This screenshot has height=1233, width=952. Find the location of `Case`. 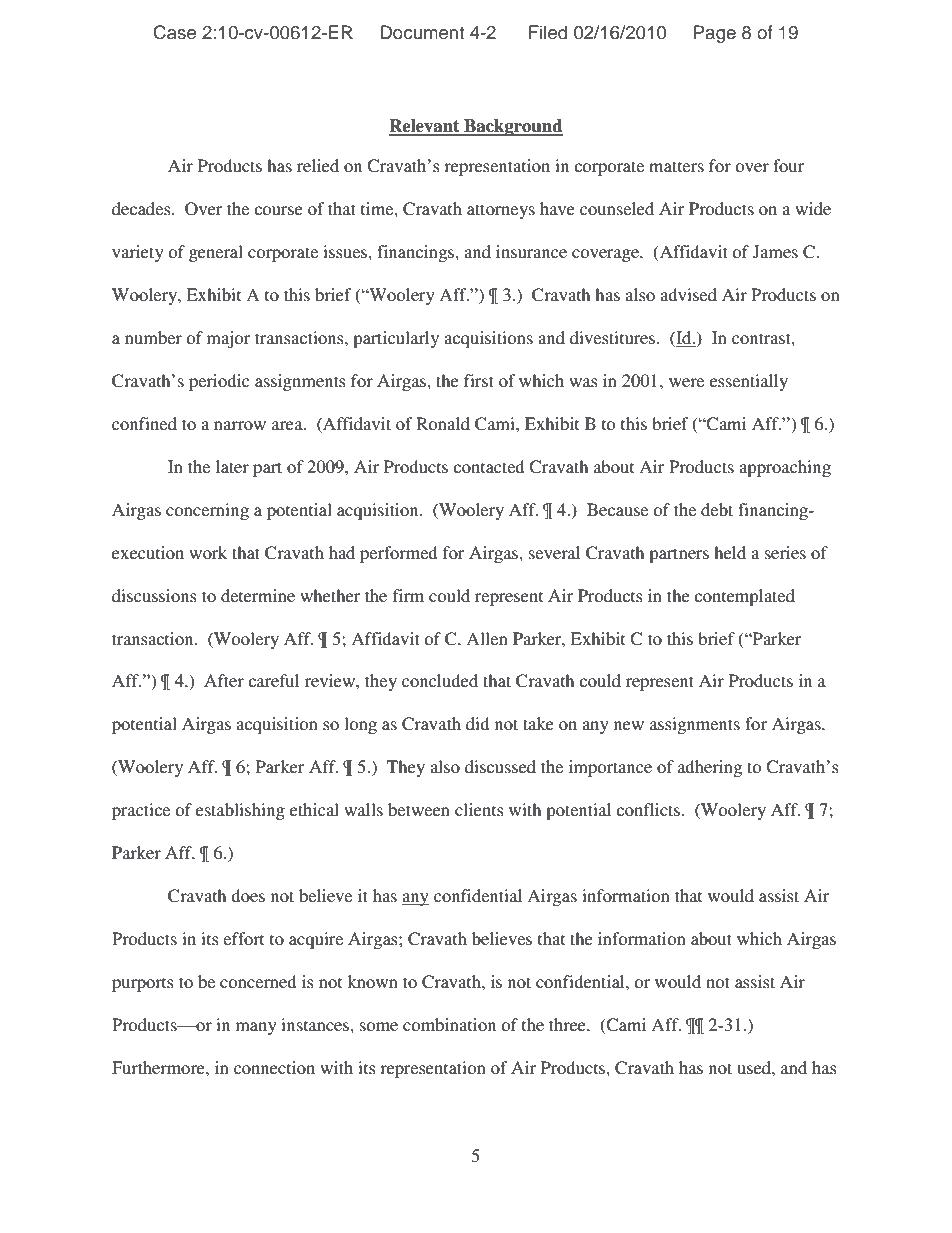

Case is located at coordinates (174, 32).
